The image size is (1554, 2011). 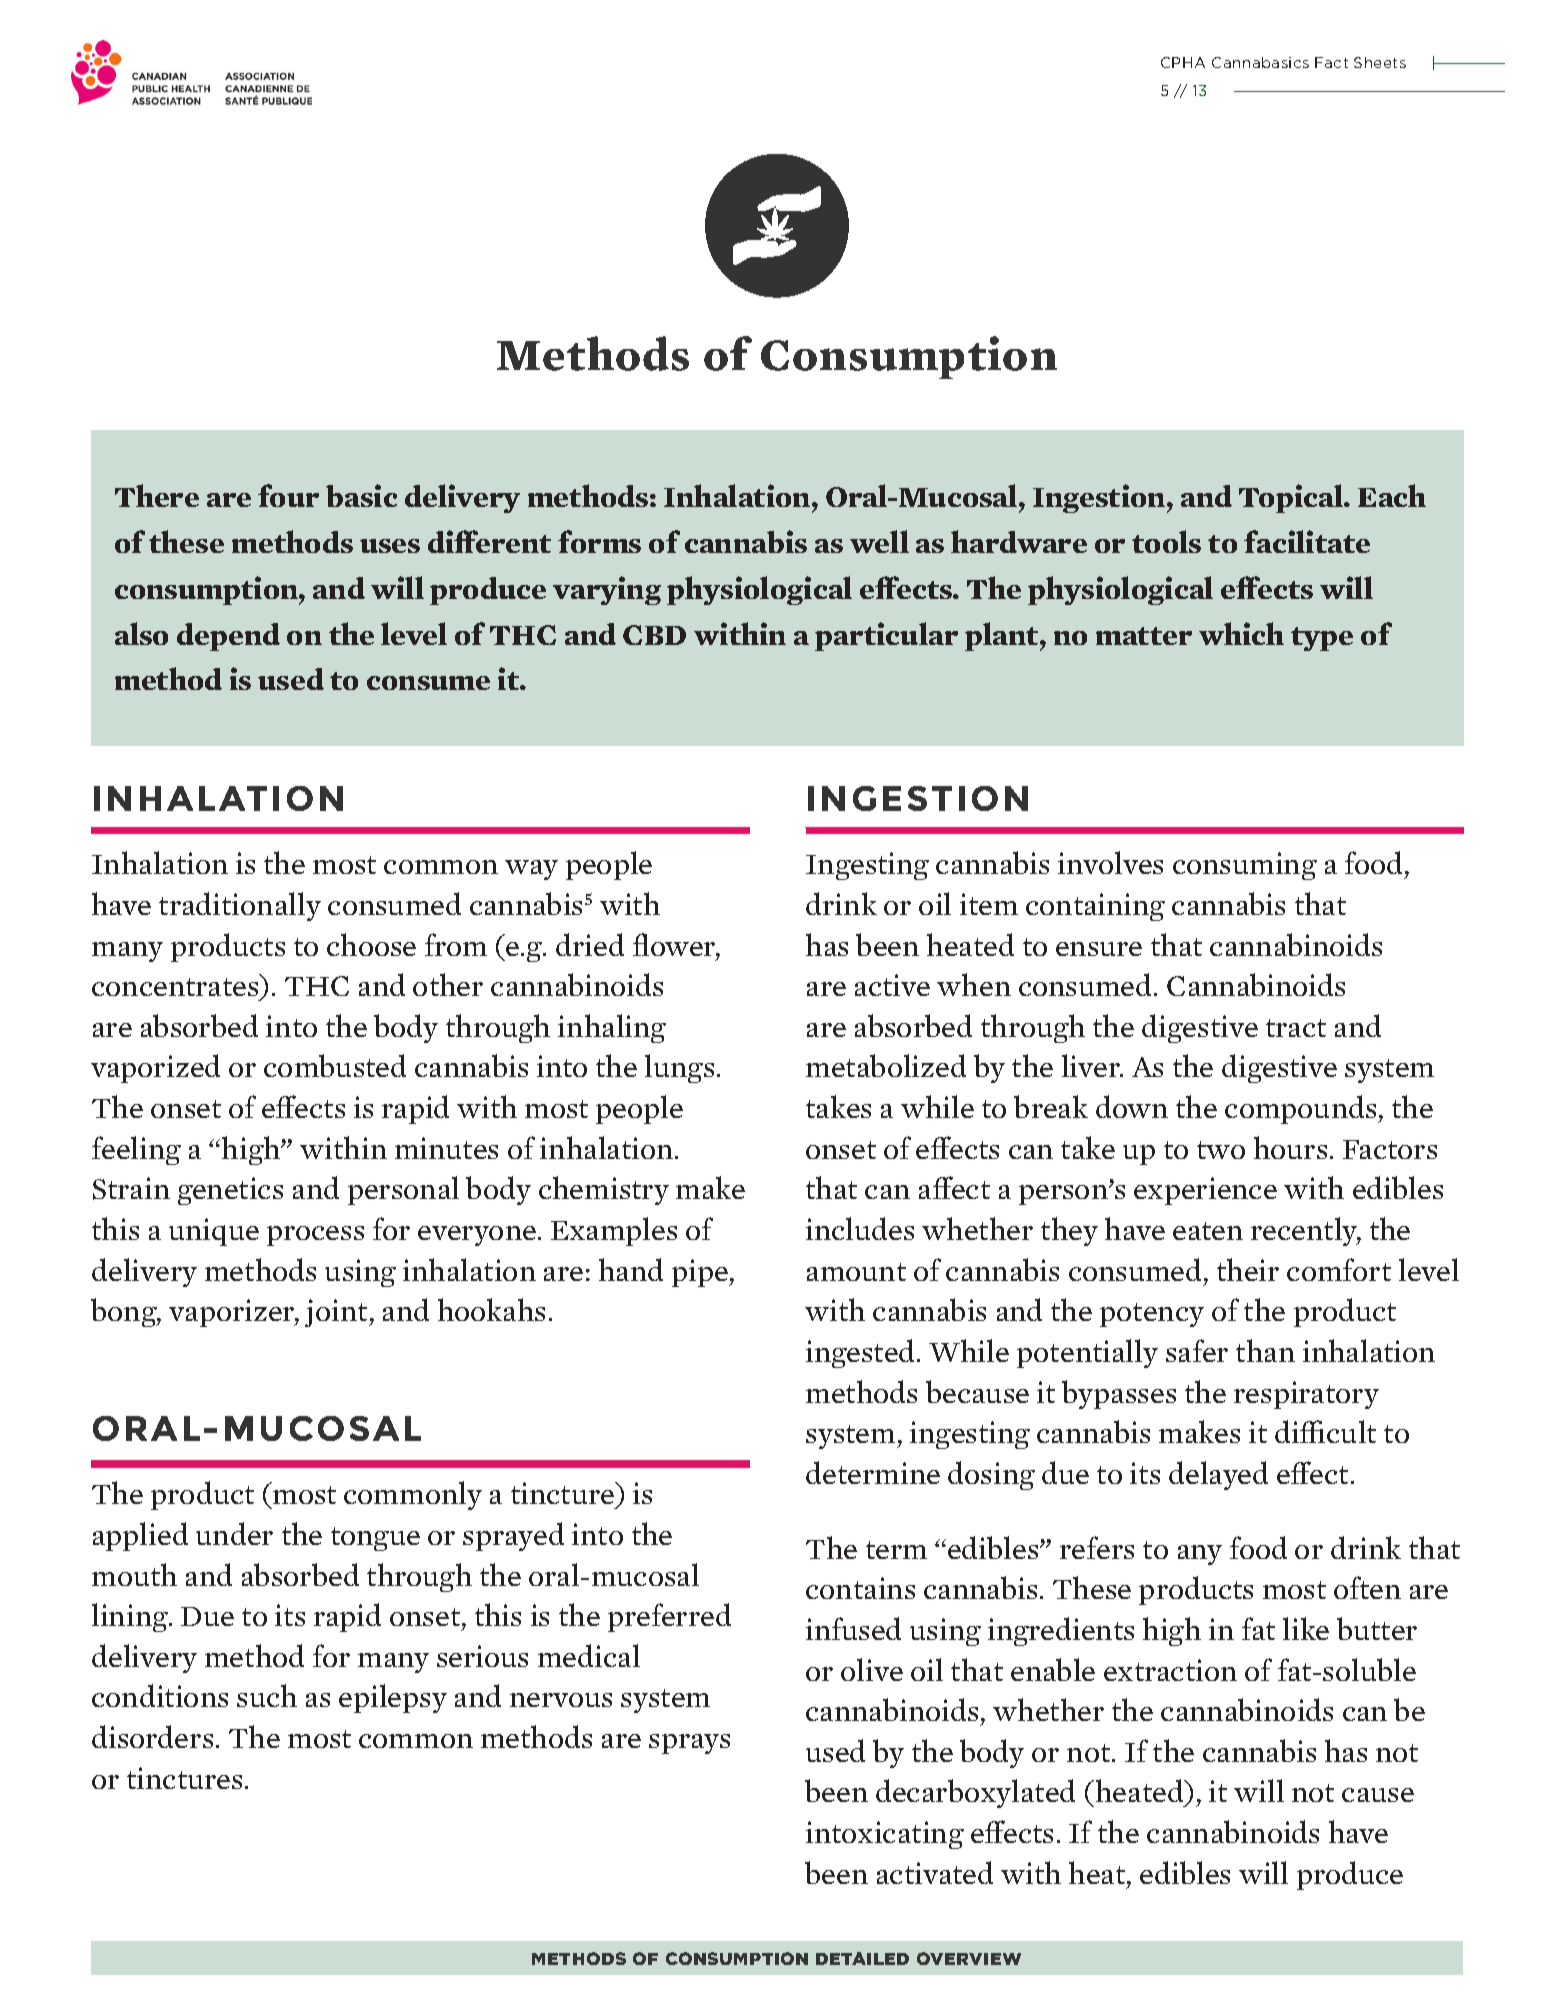 I want to click on four, so click(x=288, y=495).
